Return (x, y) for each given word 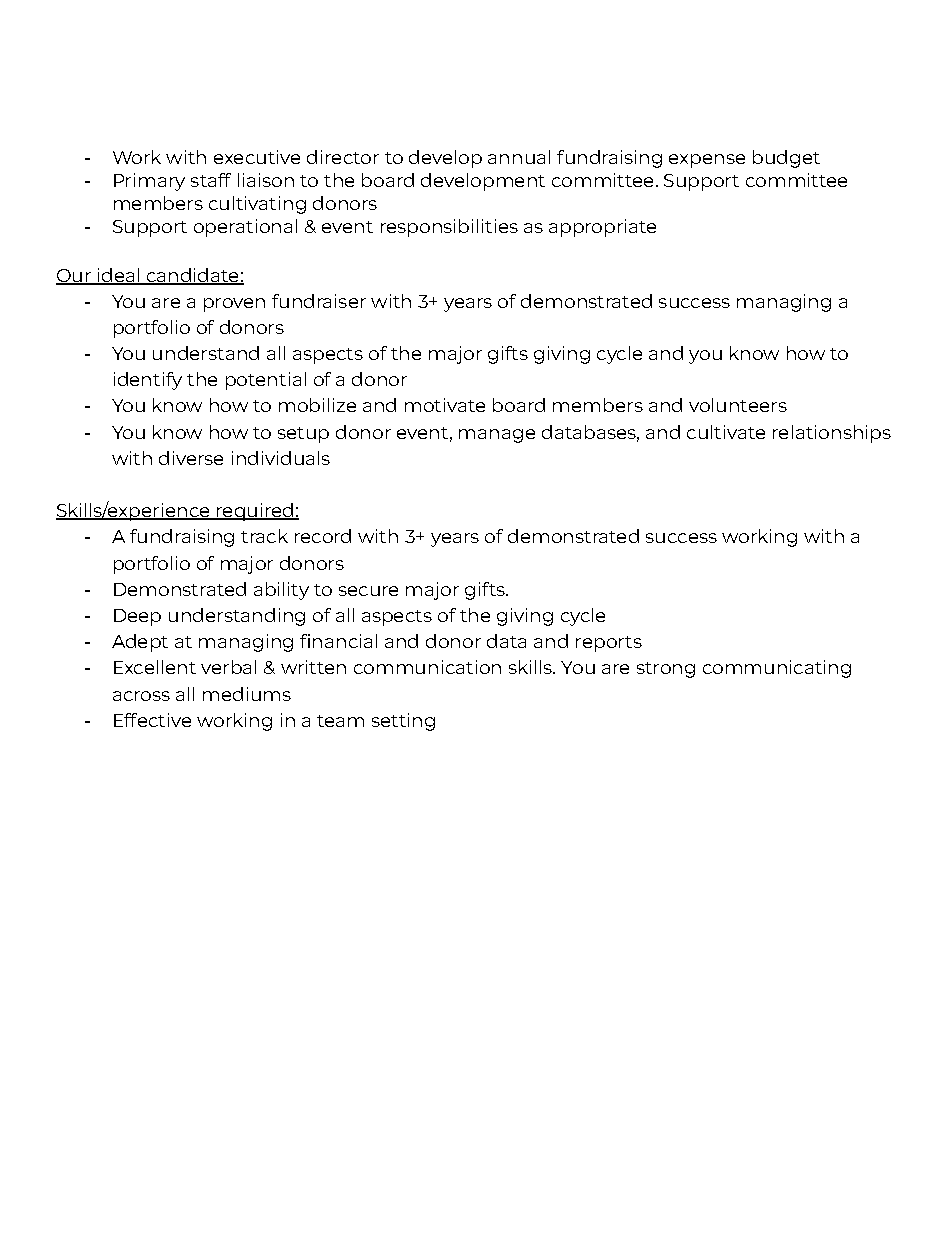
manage (497, 436)
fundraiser (319, 301)
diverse (191, 458)
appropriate (602, 228)
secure (368, 591)
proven (234, 305)
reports (609, 644)
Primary (149, 182)
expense (707, 161)
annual (519, 157)
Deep (137, 617)
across (141, 696)
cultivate (726, 432)
